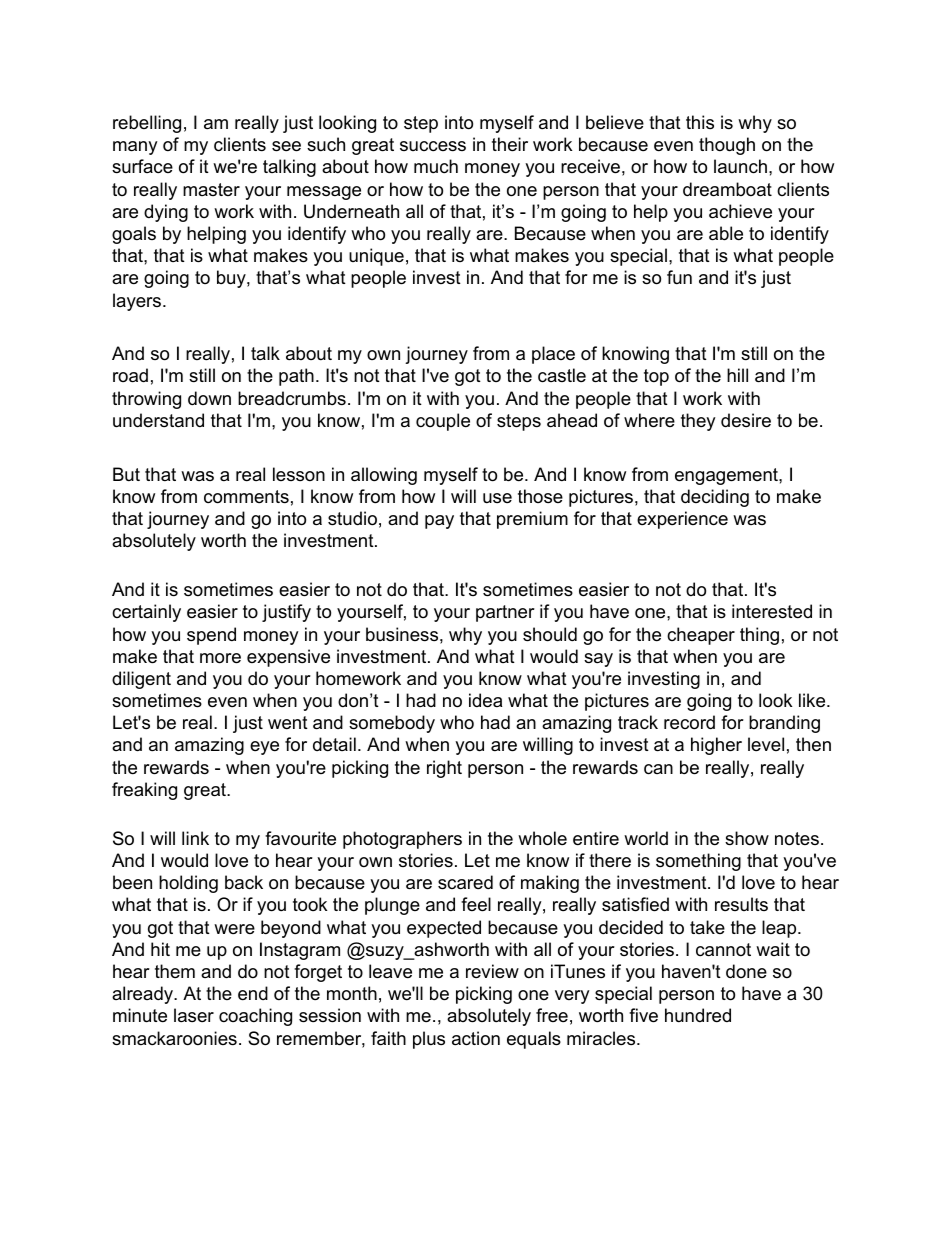 The height and width of the image is (1233, 952). I want to click on success, so click(433, 146).
